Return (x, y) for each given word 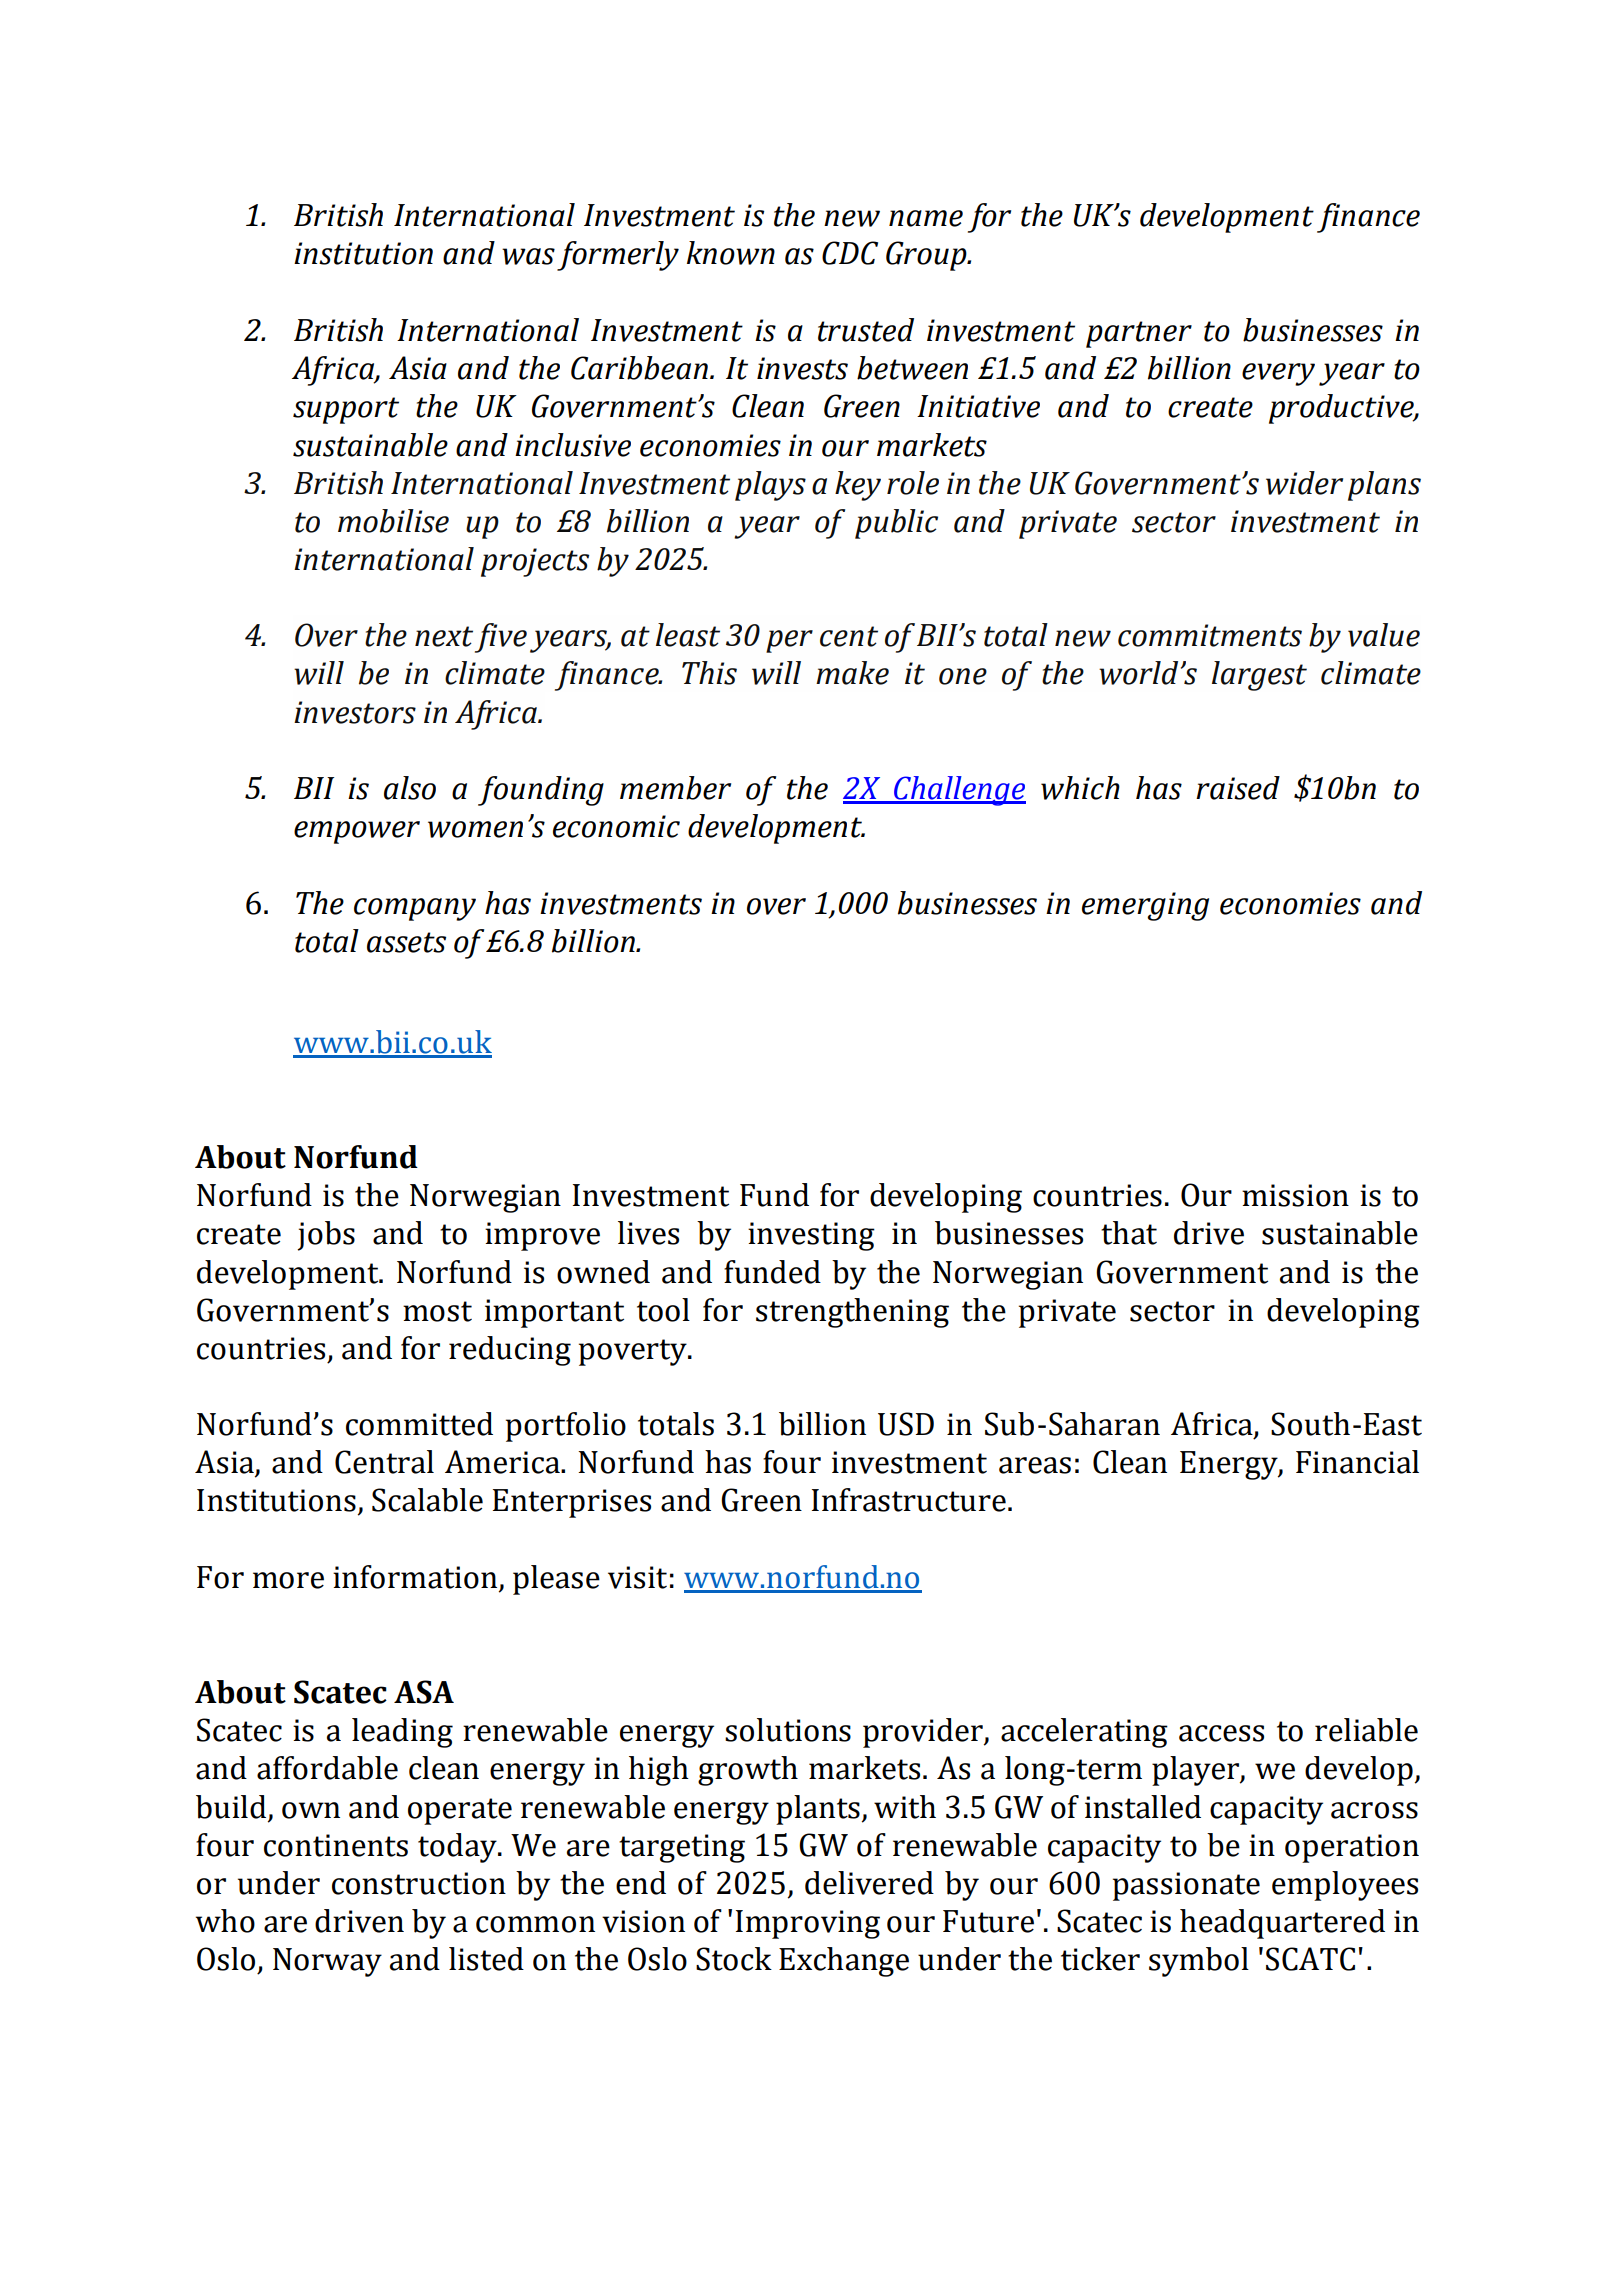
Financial (1357, 1462)
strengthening (852, 1313)
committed (419, 1424)
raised (1238, 788)
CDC (850, 253)
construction (419, 1883)
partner (1139, 334)
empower (357, 832)
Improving (808, 1924)
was (528, 256)
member (675, 788)
